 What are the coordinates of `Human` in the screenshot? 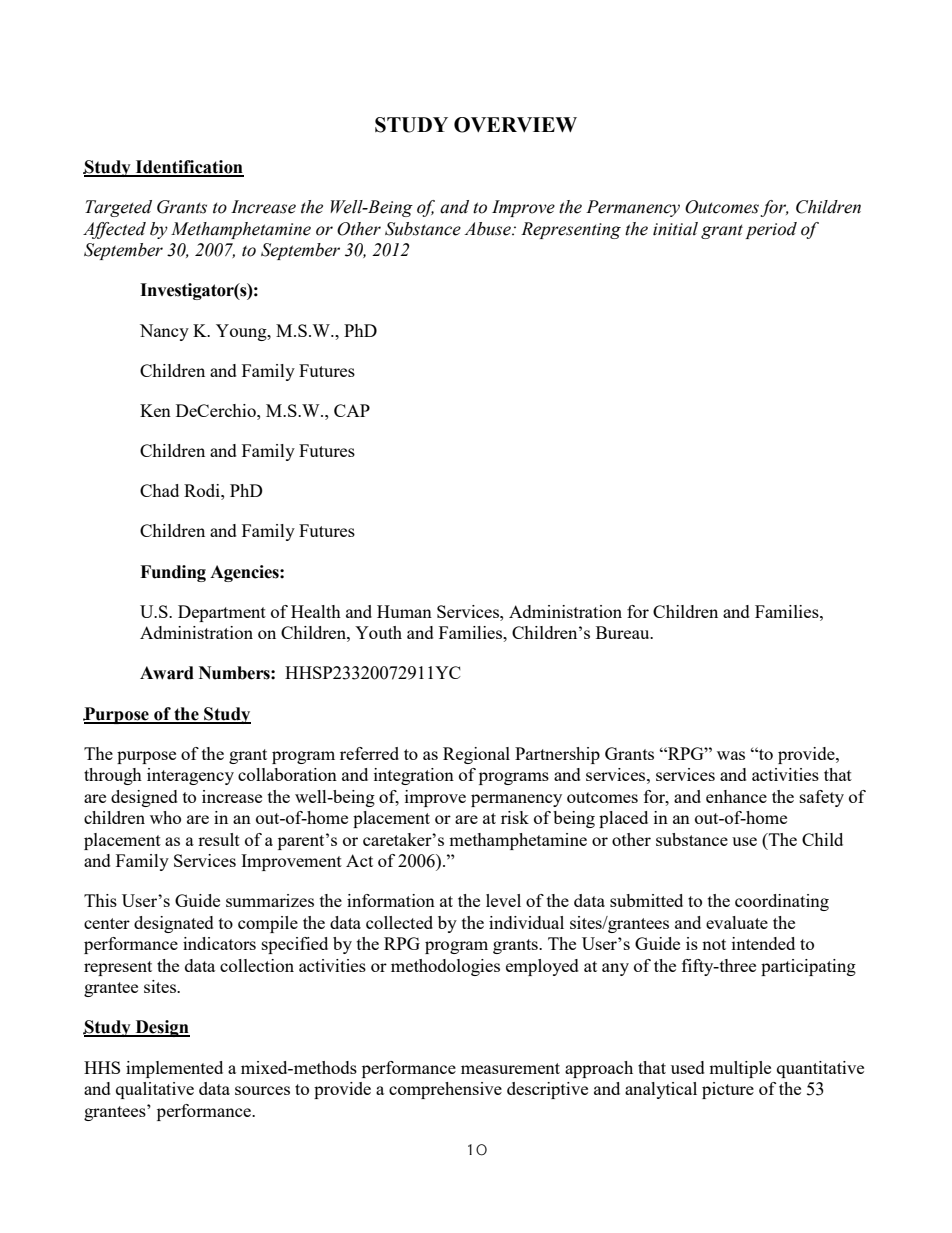 It's located at (404, 611).
